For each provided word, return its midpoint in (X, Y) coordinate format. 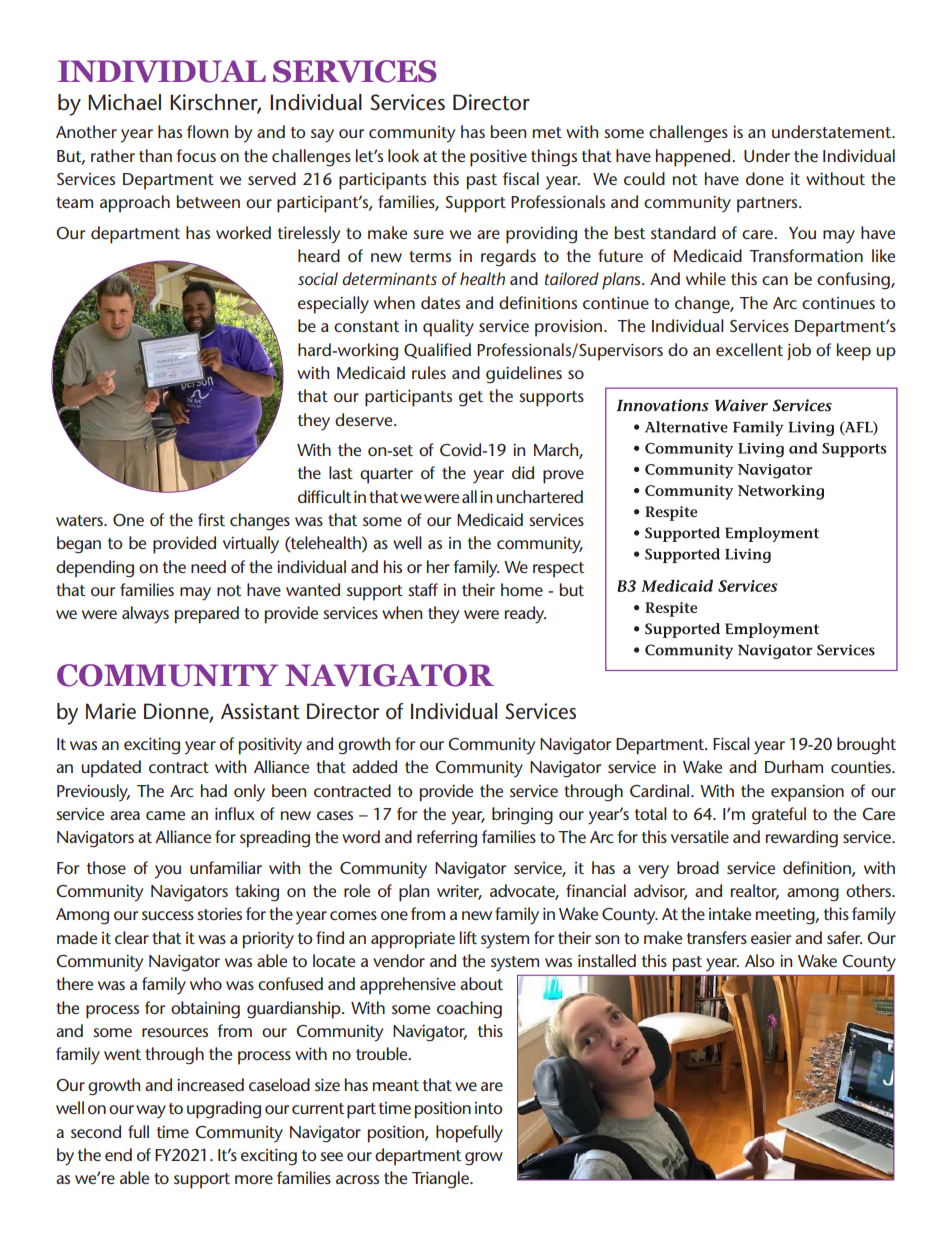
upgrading (224, 1110)
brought (866, 746)
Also (759, 960)
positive (498, 158)
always (145, 615)
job (799, 351)
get (471, 399)
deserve (365, 419)
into (488, 1108)
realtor (755, 892)
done (765, 178)
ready (525, 615)
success (168, 915)
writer (459, 892)
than (155, 155)
